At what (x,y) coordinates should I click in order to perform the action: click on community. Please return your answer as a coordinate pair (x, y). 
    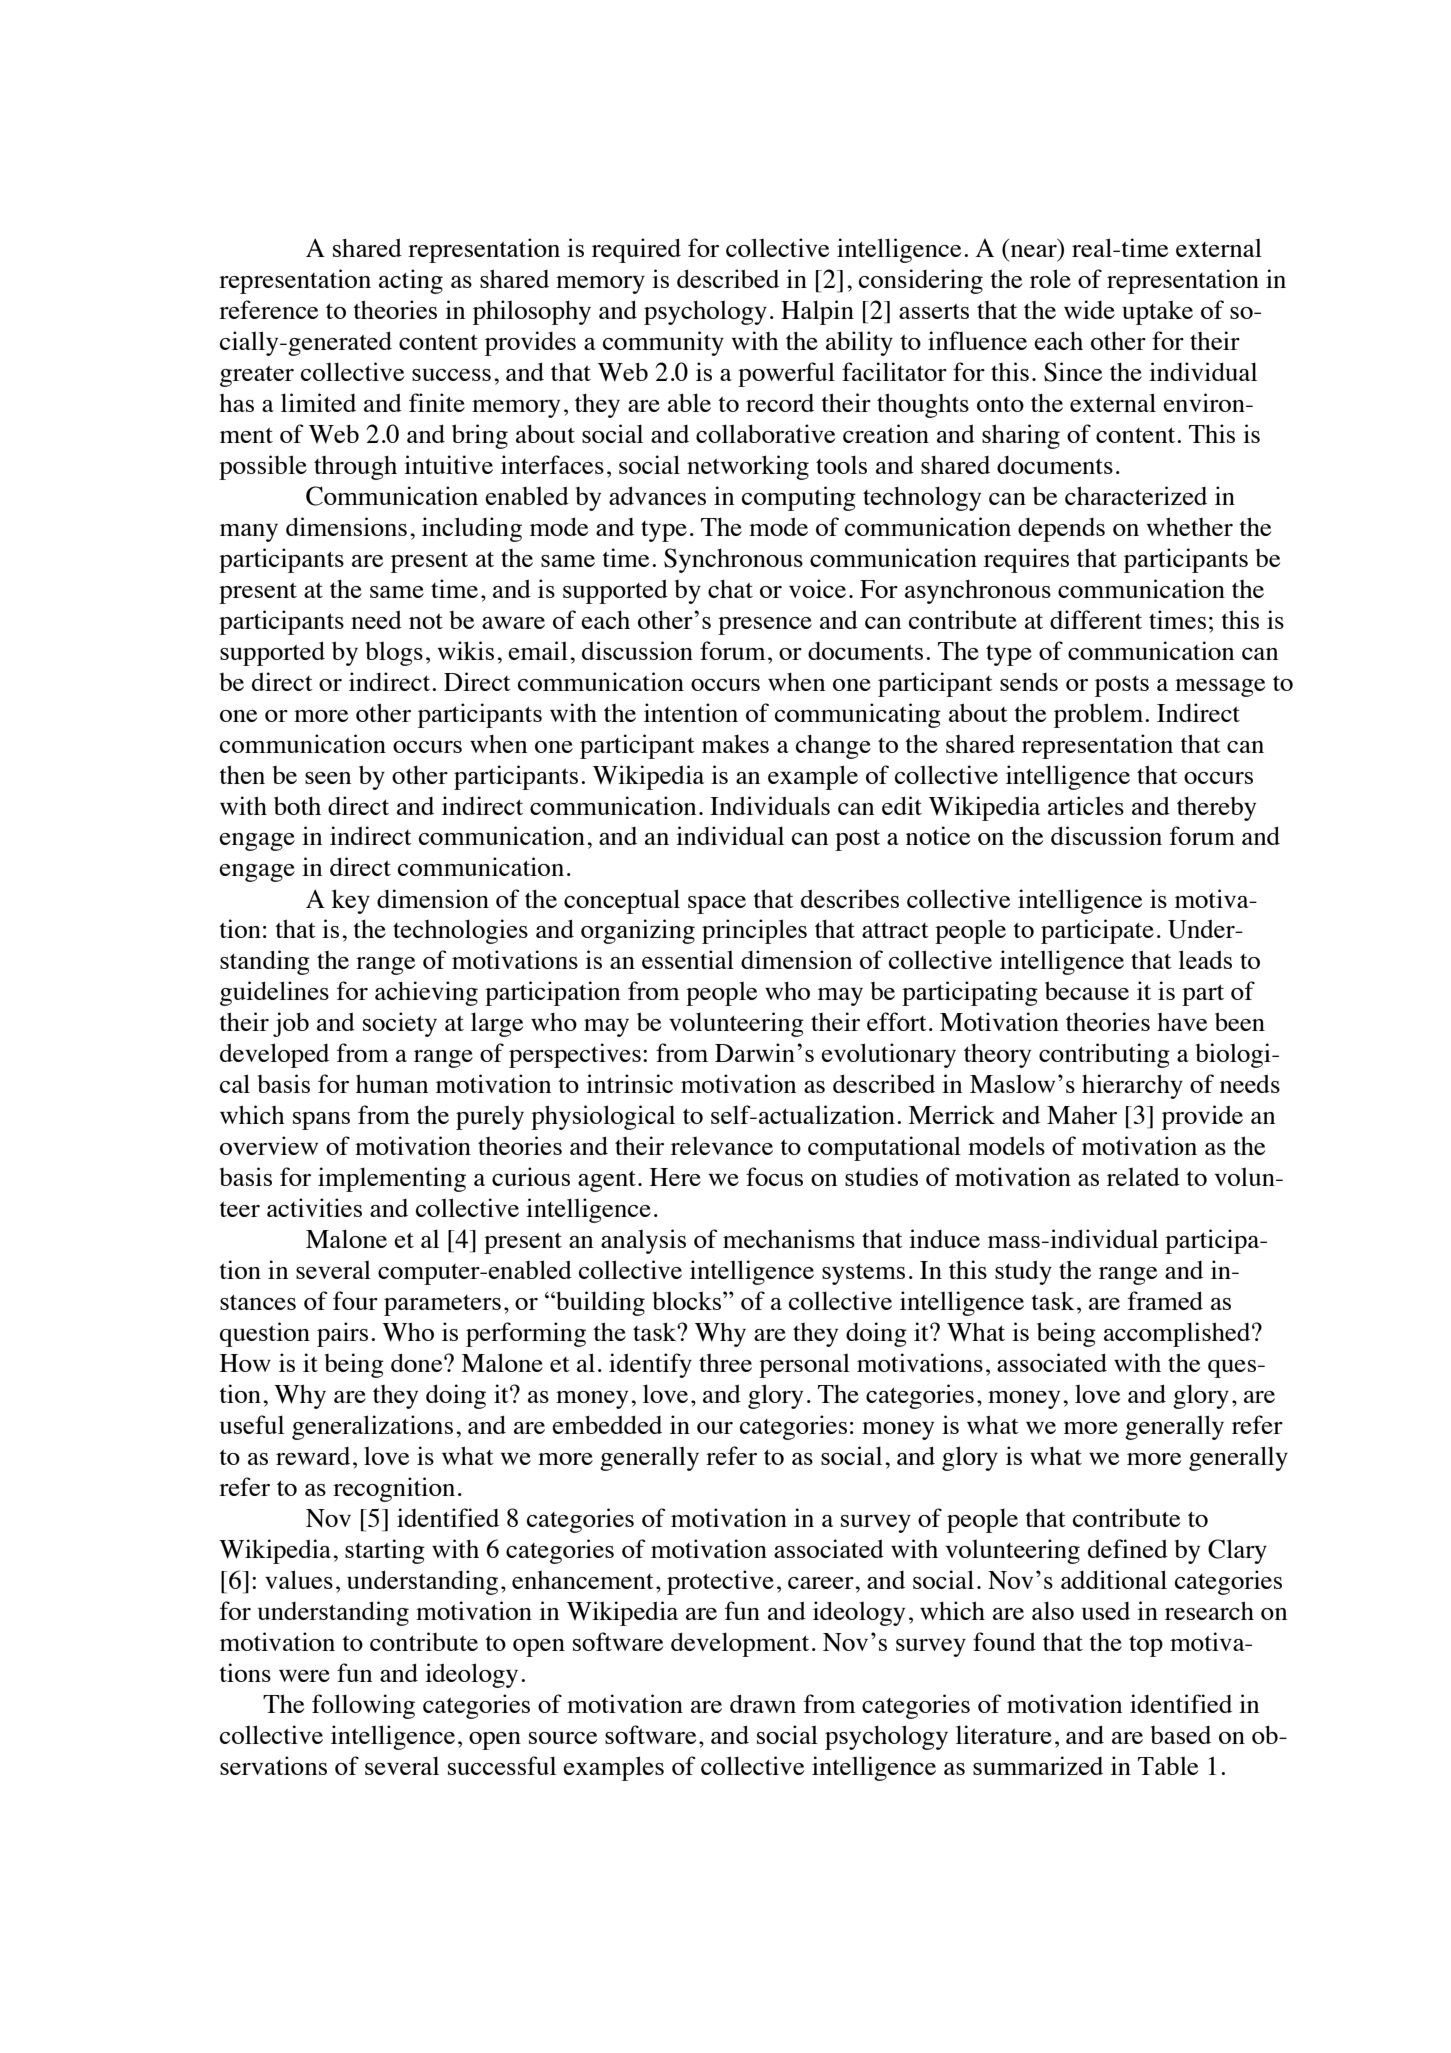
    Looking at the image, I should click on (663, 343).
